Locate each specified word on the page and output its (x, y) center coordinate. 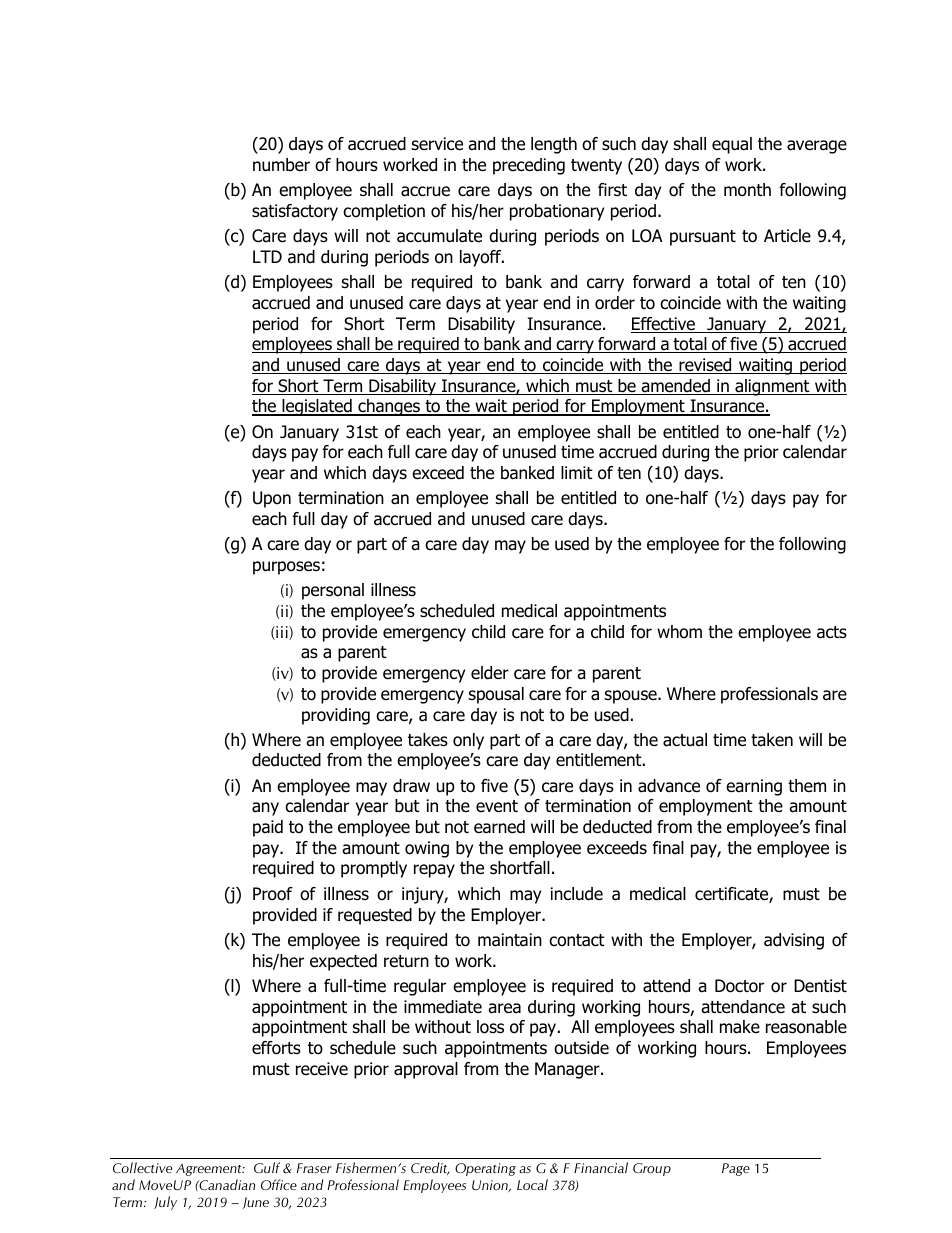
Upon (272, 499)
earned (499, 827)
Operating (485, 1169)
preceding (529, 166)
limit (577, 472)
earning (754, 787)
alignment (772, 387)
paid (268, 828)
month (747, 190)
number (281, 165)
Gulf (267, 1167)
